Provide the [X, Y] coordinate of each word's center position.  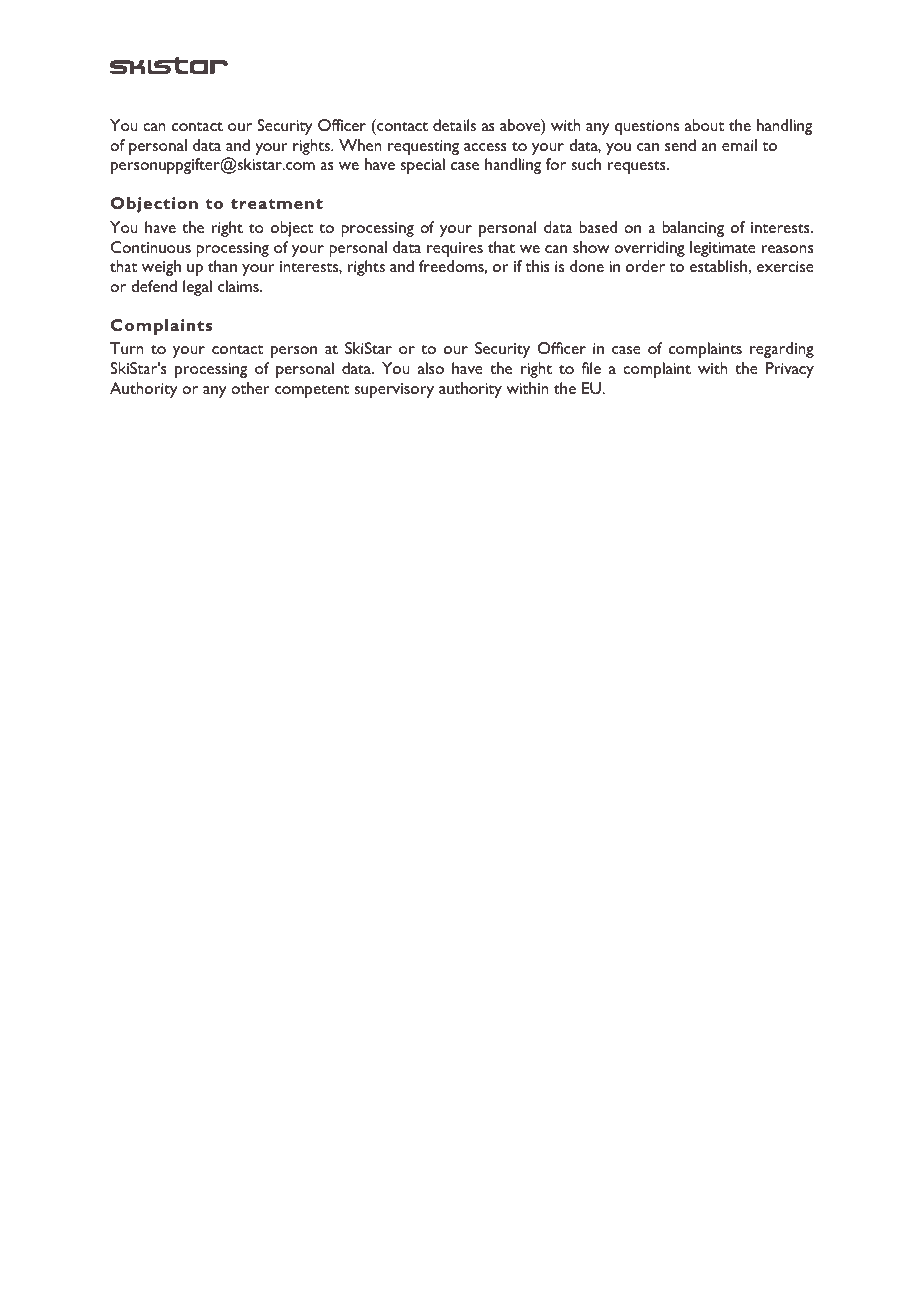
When [360, 145]
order [645, 266]
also [431, 368]
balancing [693, 229]
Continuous [151, 247]
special [422, 166]
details [454, 125]
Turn [127, 348]
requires [455, 249]
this [537, 266]
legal [197, 288]
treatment [277, 204]
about [704, 125]
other [250, 388]
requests [638, 167]
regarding [782, 350]
